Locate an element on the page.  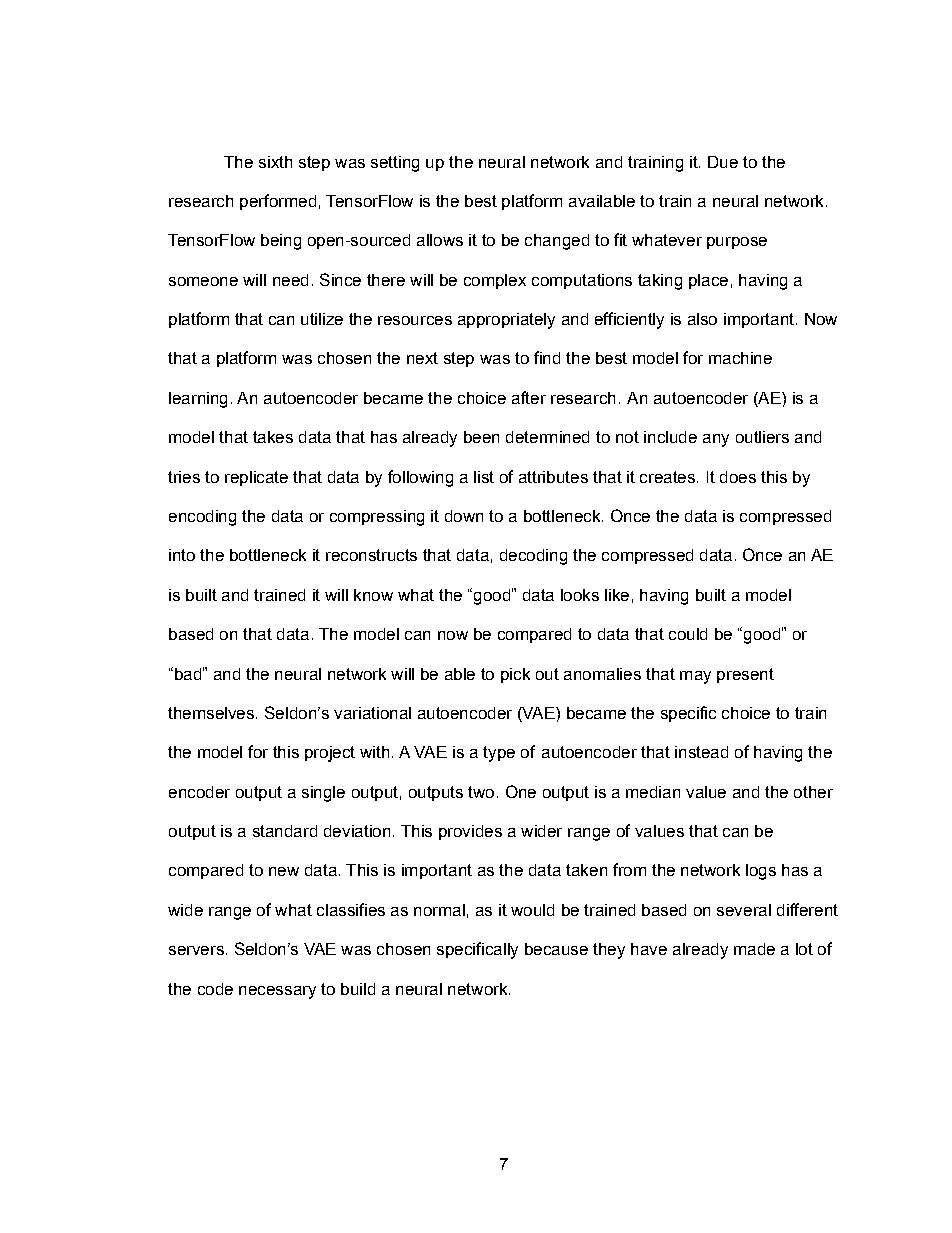
been is located at coordinates (481, 437).
